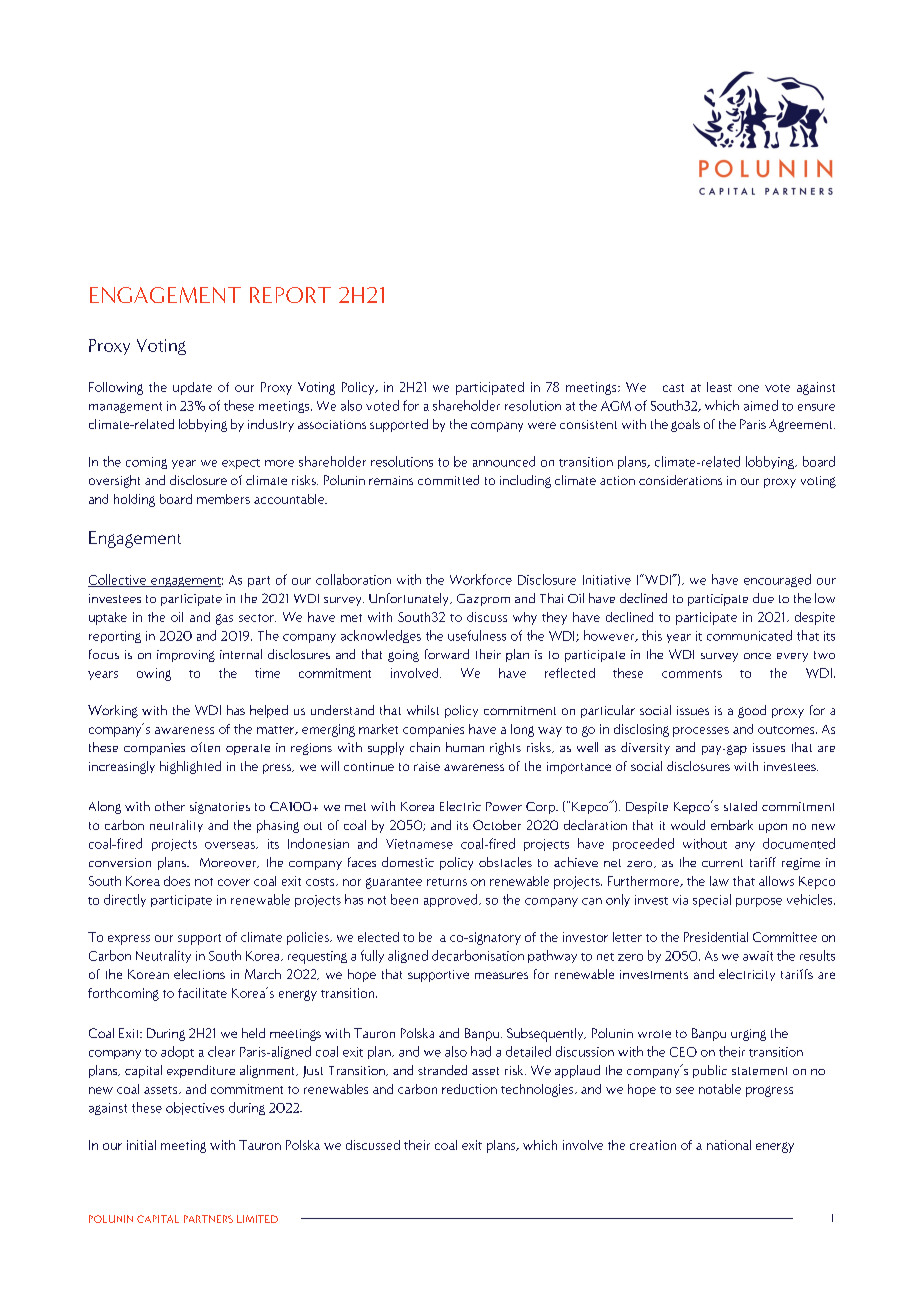 This screenshot has width=924, height=1308. I want to click on LIMITED, so click(257, 1219).
